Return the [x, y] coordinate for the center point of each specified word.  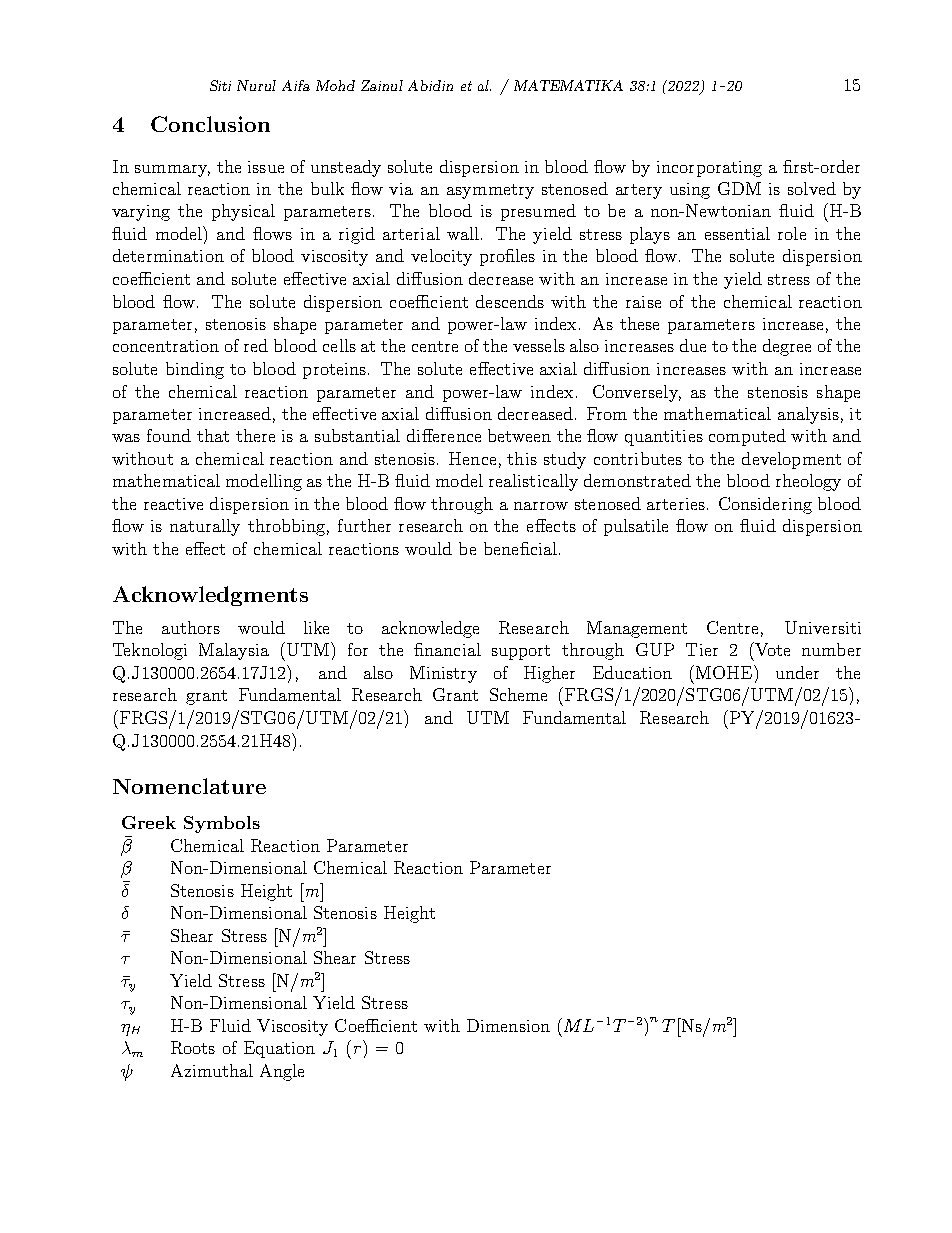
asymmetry [490, 191]
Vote [771, 649]
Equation [279, 1049]
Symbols [222, 824]
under [797, 672]
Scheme [518, 694]
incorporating [709, 169]
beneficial [520, 548]
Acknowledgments [210, 596]
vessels [539, 345]
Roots [193, 1047]
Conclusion [210, 124]
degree [787, 347]
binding [195, 370]
